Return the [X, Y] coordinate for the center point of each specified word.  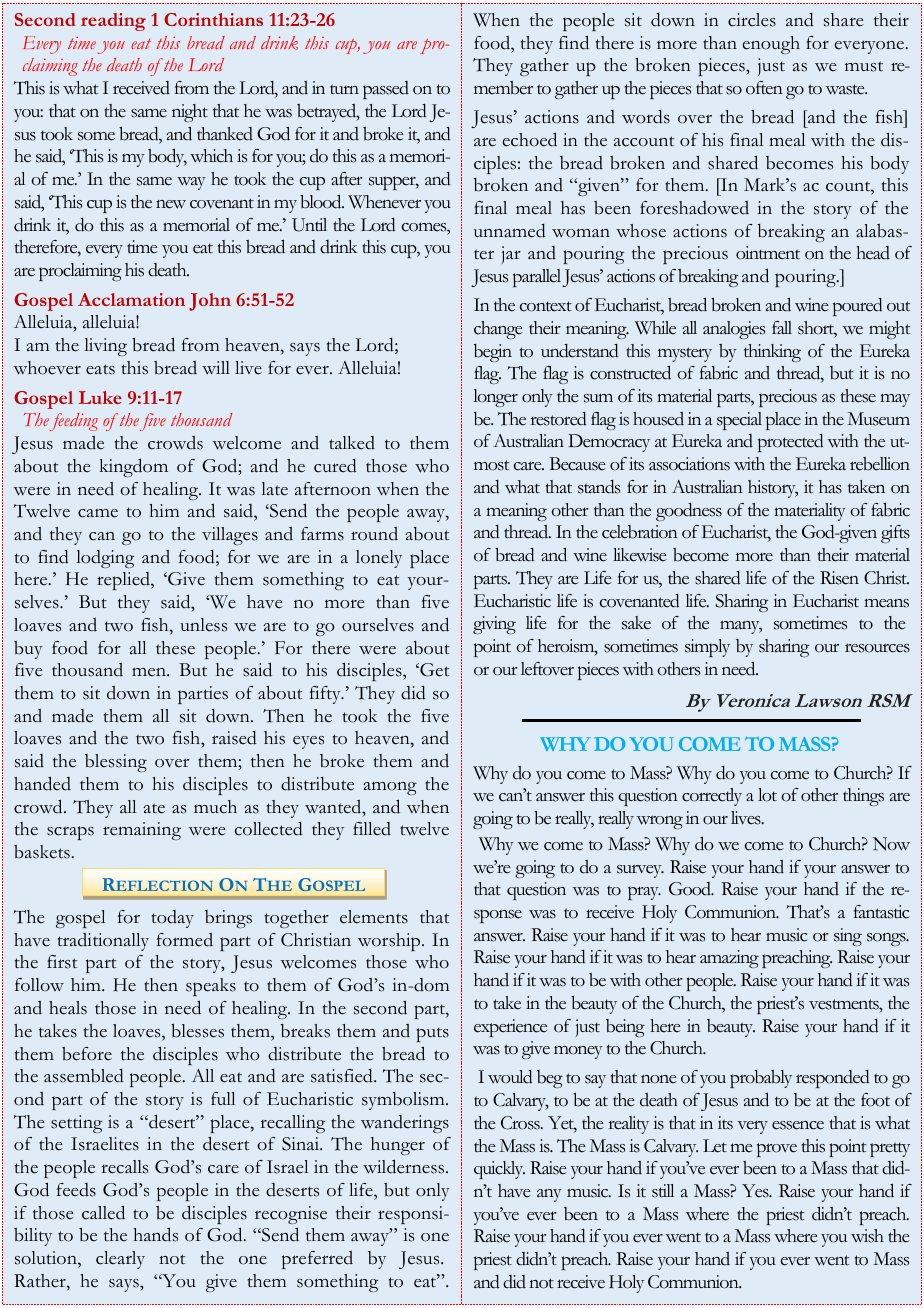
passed [386, 90]
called [103, 1212]
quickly [499, 1170]
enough [771, 45]
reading [113, 22]
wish [867, 1236]
